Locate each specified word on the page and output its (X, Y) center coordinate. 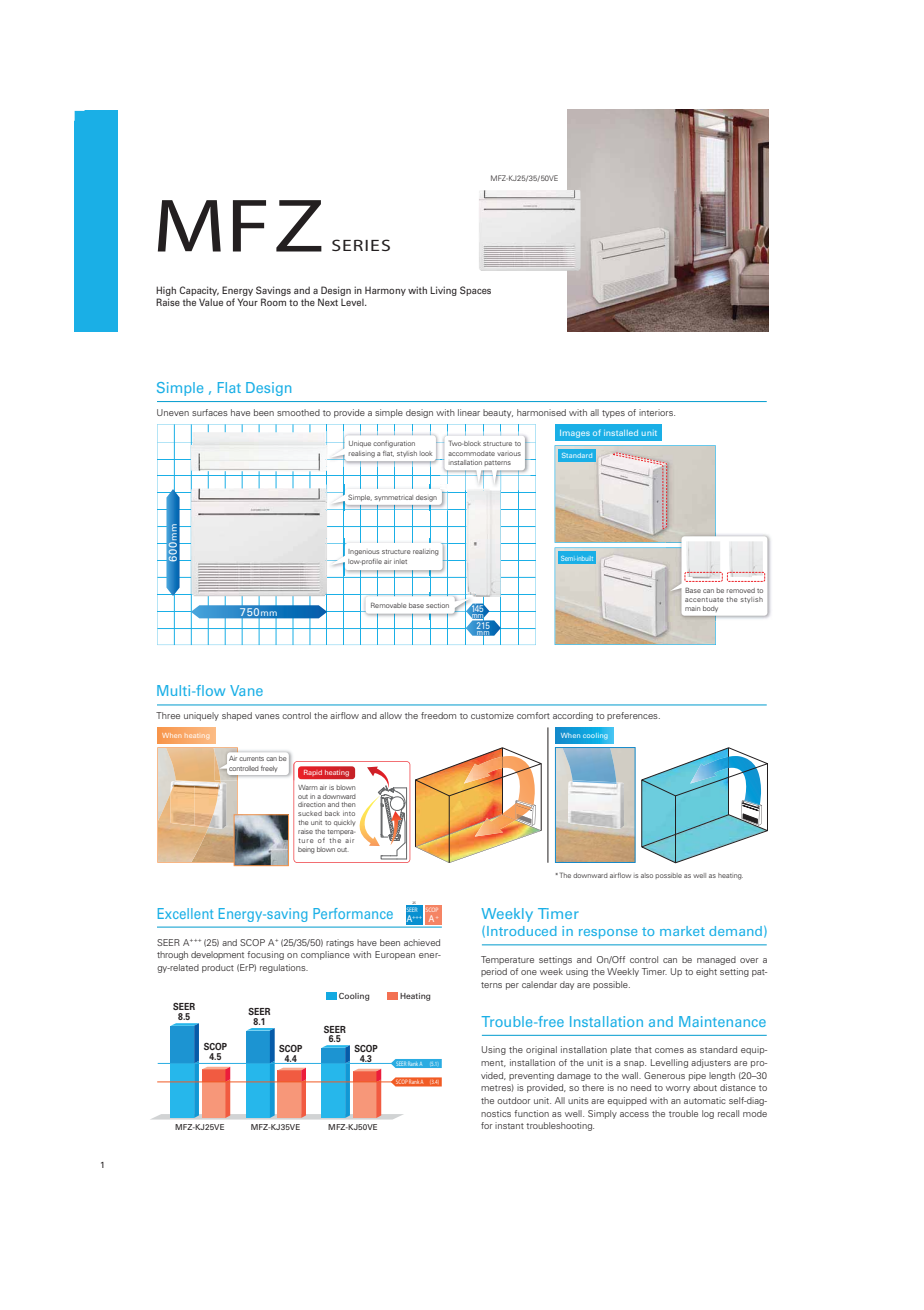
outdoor (514, 1100)
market (682, 931)
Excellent (186, 913)
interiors (657, 412)
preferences (633, 716)
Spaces (475, 291)
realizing (426, 552)
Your (247, 302)
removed (741, 590)
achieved (422, 942)
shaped (237, 716)
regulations (284, 968)
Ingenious (363, 552)
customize (492, 715)
